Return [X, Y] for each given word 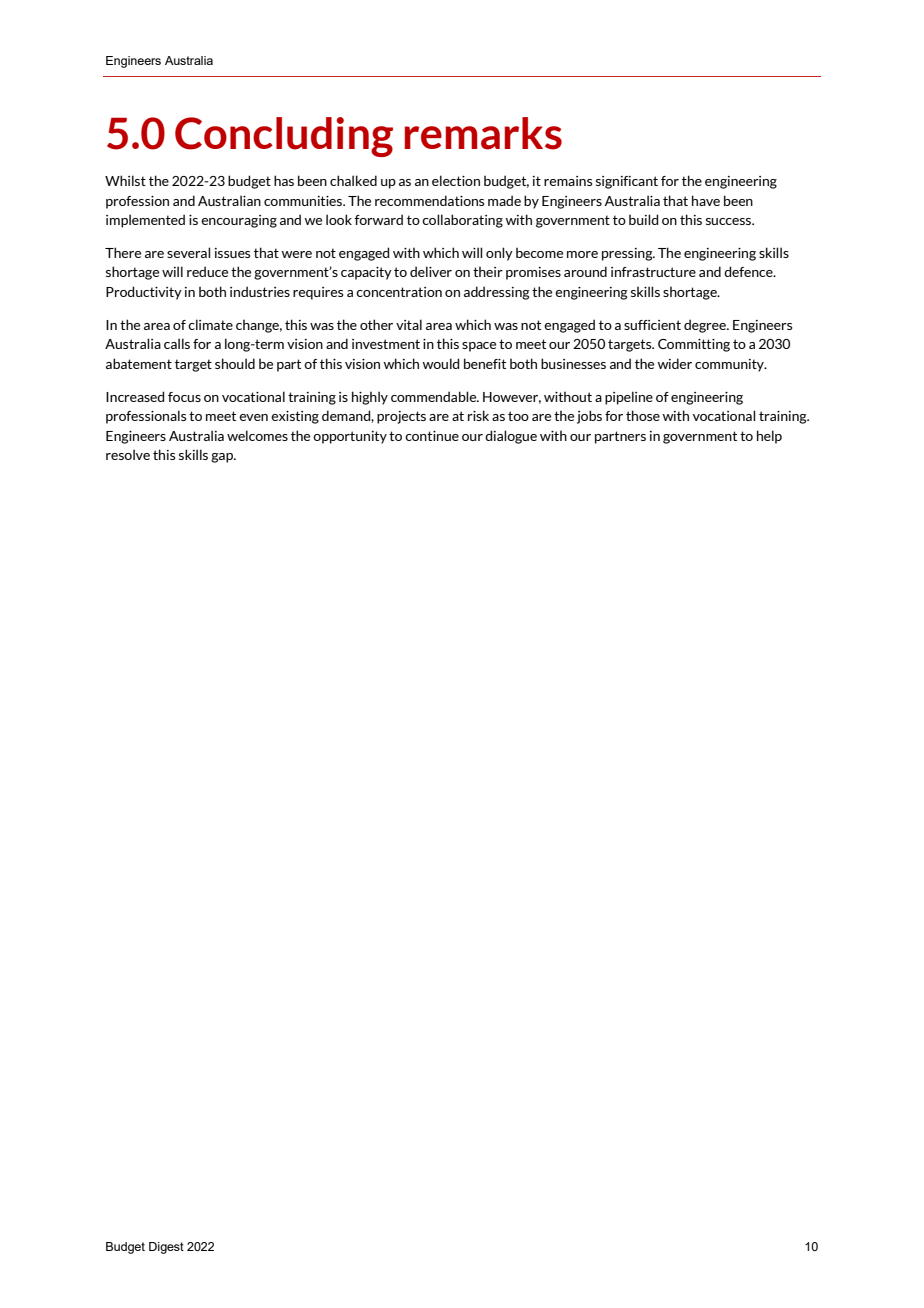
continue [432, 436]
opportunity [350, 437]
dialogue [511, 437]
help [769, 437]
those [643, 415]
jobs [589, 417]
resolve [128, 454]
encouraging [239, 221]
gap [223, 458]
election [456, 180]
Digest [166, 1248]
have [706, 200]
